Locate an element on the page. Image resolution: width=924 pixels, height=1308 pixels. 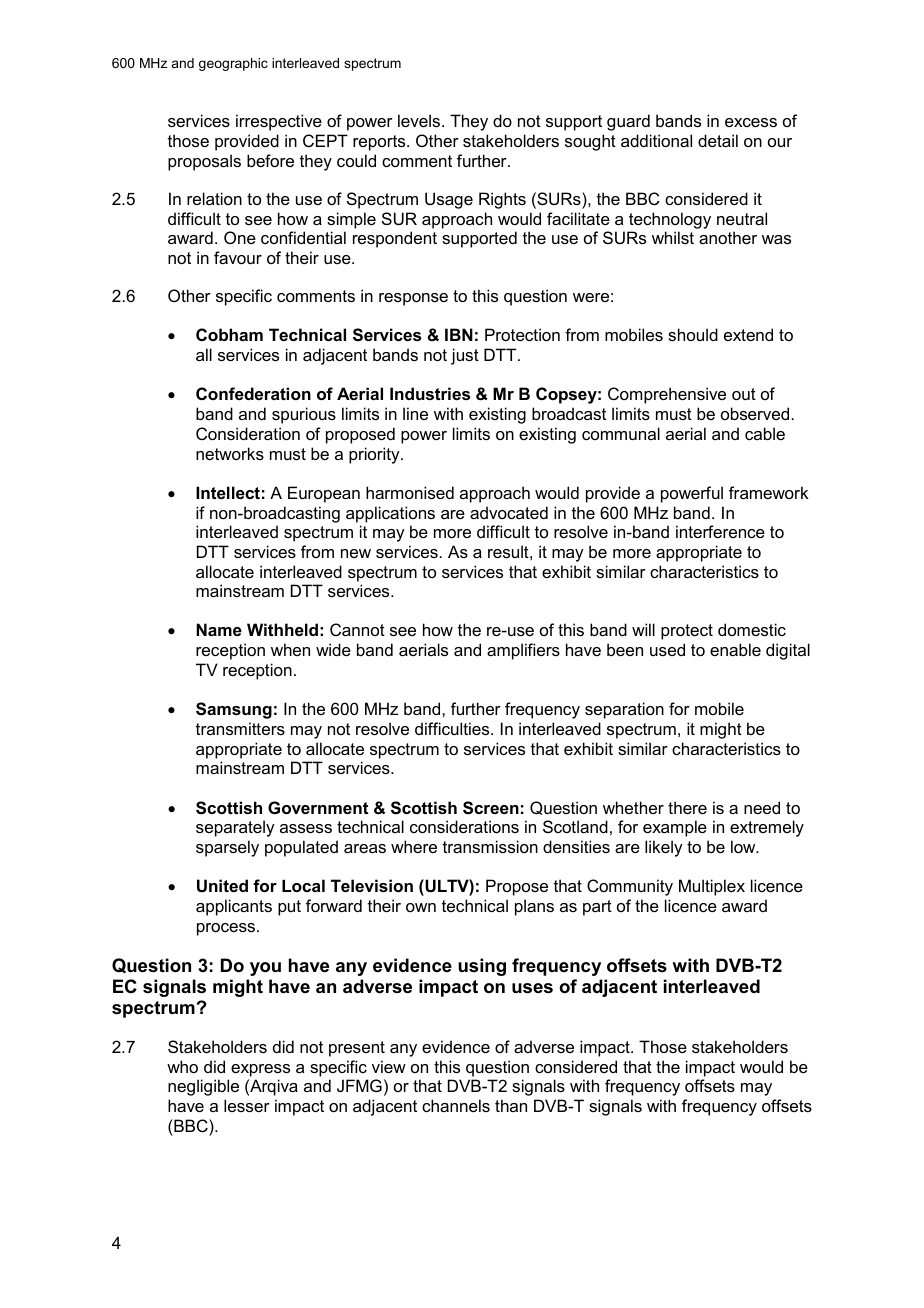
enable is located at coordinates (735, 649).
